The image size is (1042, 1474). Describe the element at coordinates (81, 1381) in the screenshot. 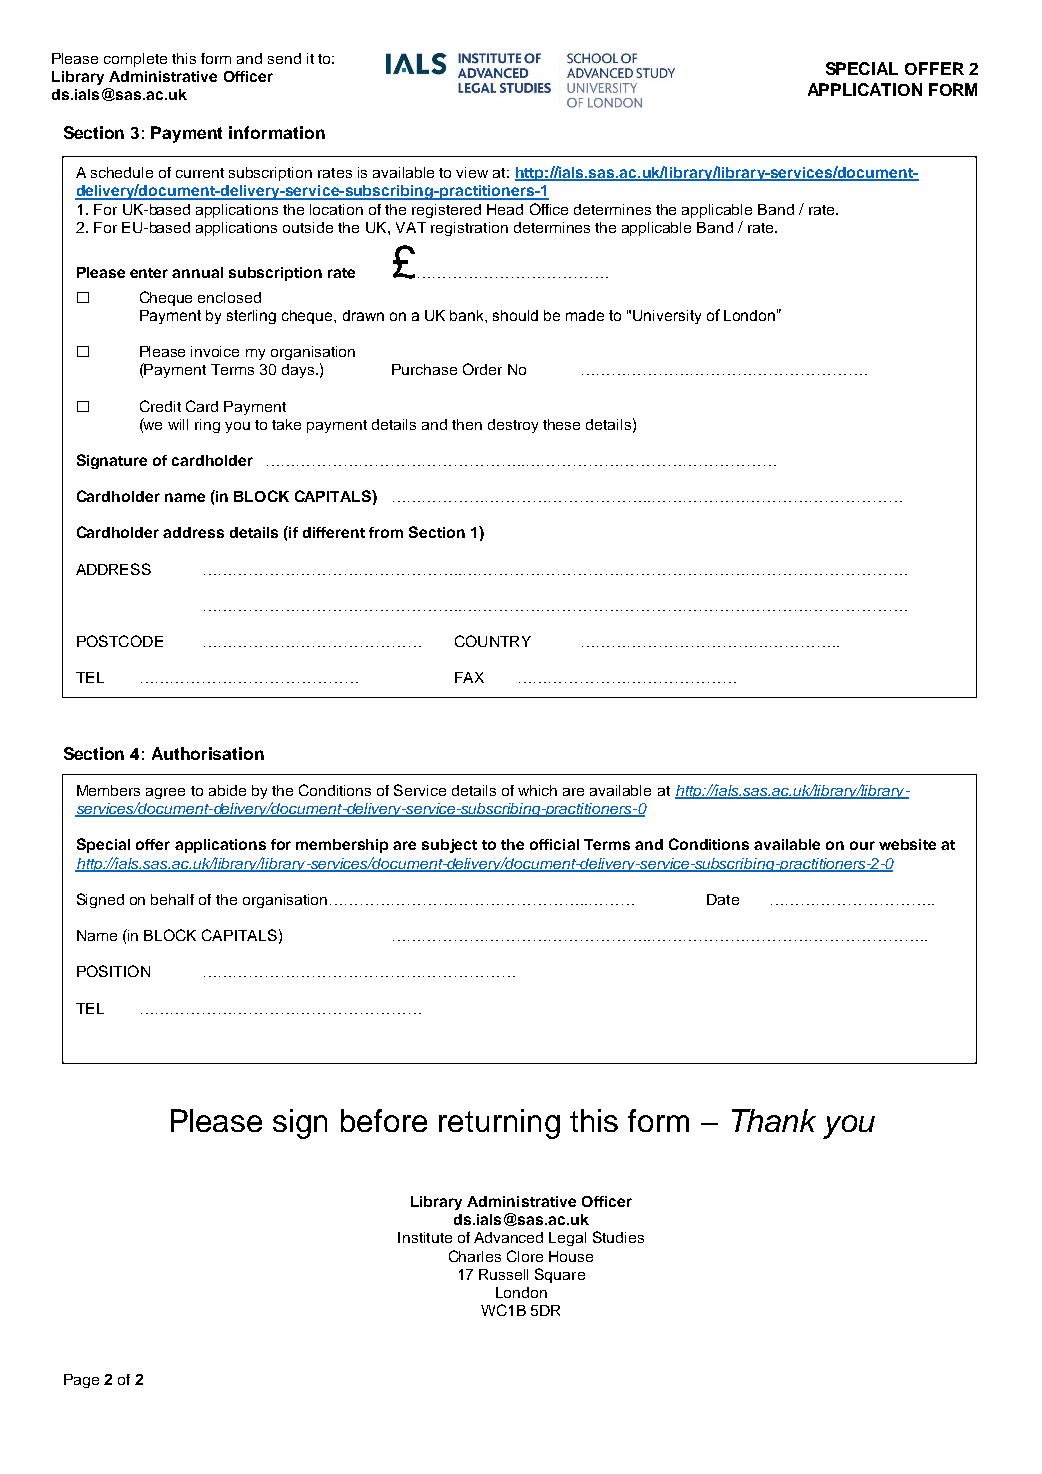

I see `Page` at that location.
